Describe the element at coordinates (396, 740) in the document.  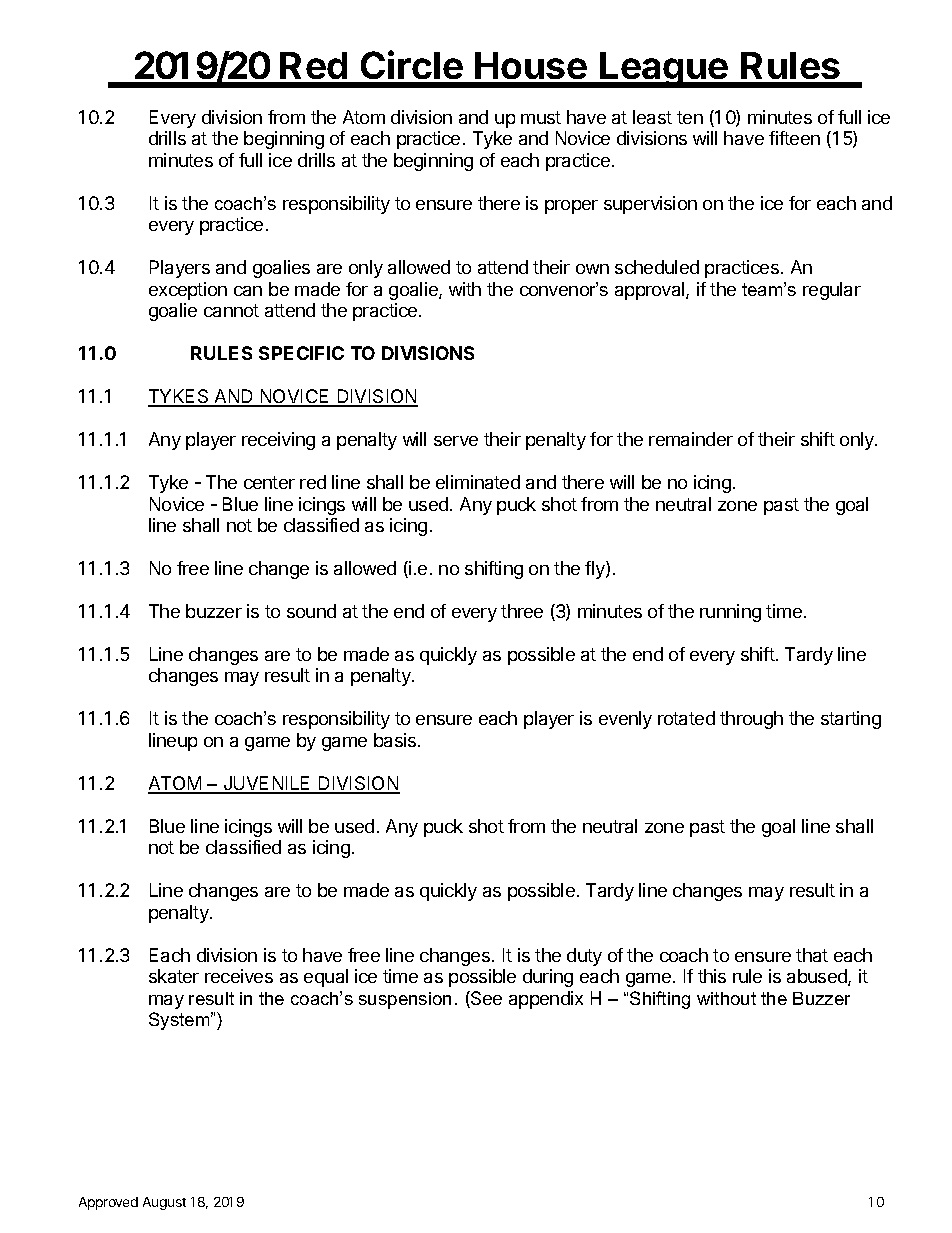
I see `basis` at that location.
